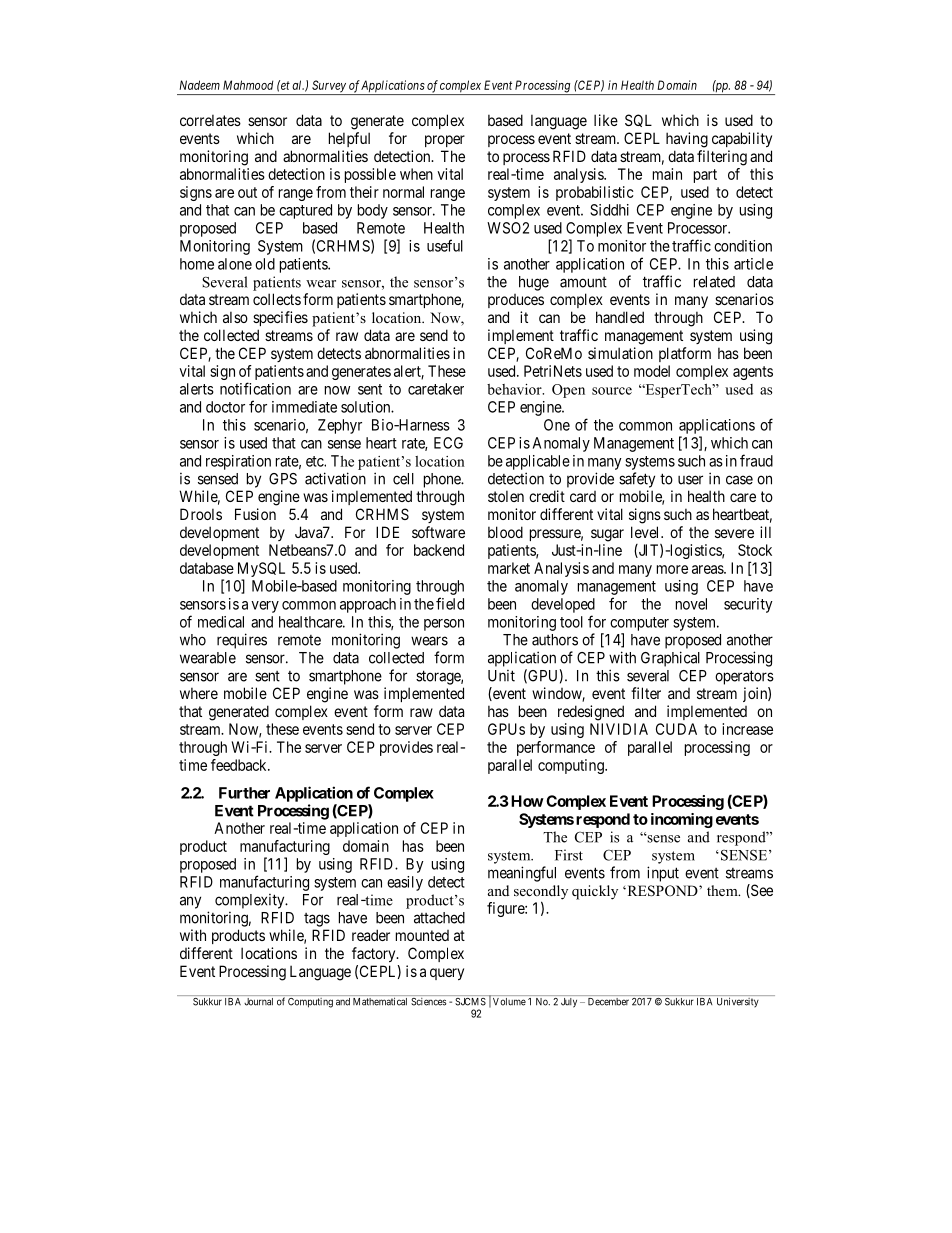 The height and width of the document is (1233, 952). Describe the element at coordinates (244, 793) in the document. I see `Further` at that location.
